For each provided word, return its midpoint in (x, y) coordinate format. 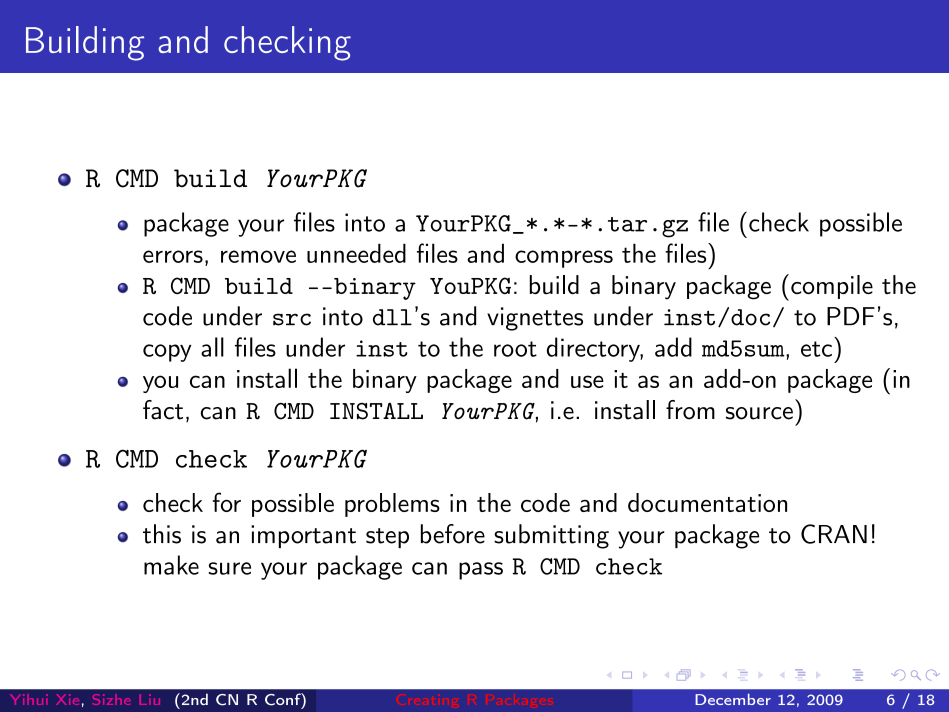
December (733, 699)
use (587, 381)
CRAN (834, 534)
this (162, 534)
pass (481, 571)
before (453, 534)
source (759, 413)
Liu (149, 699)
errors (173, 256)
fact (163, 410)
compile (832, 287)
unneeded (356, 253)
